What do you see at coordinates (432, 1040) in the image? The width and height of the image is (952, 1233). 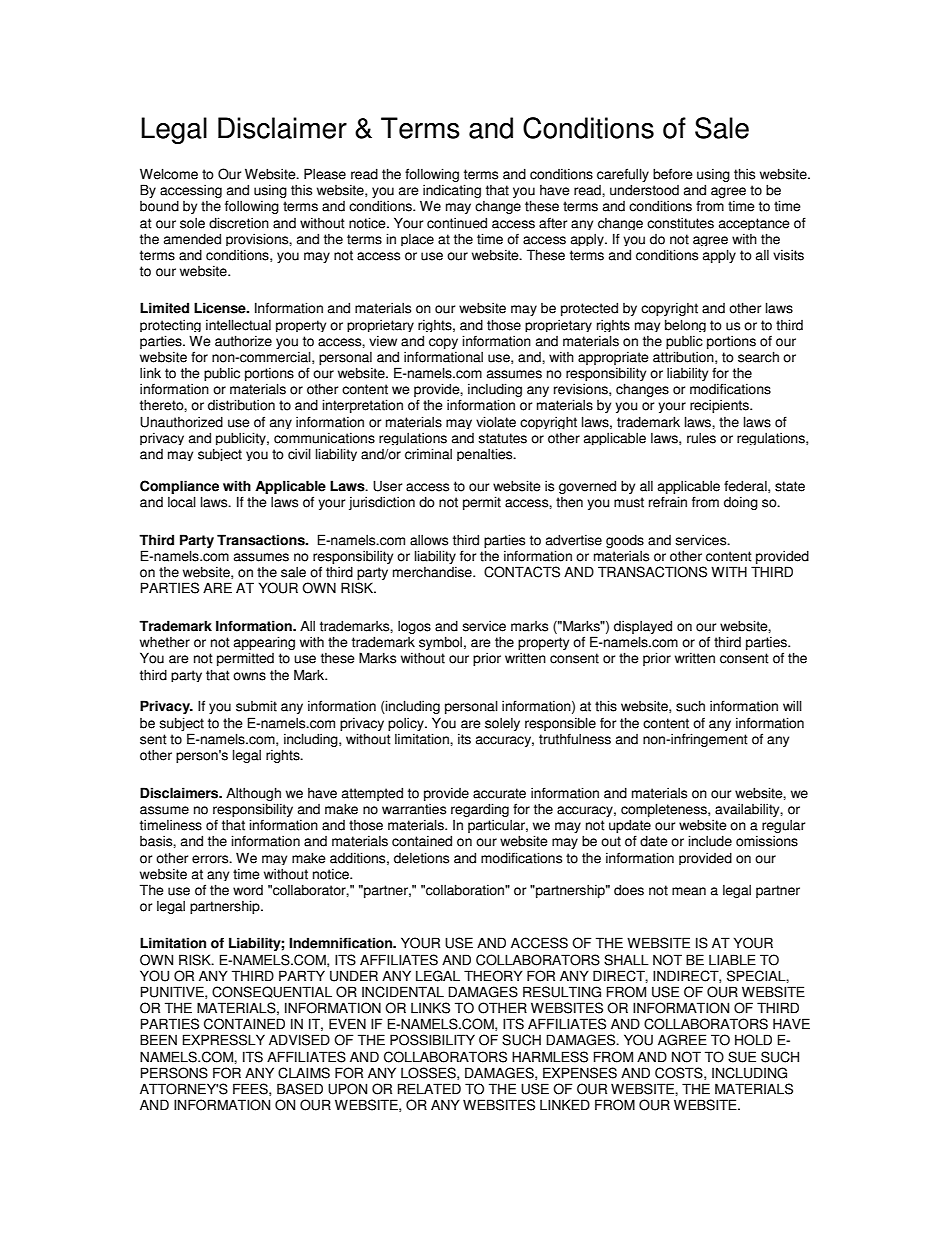 I see `POSSIBILITY` at bounding box center [432, 1040].
